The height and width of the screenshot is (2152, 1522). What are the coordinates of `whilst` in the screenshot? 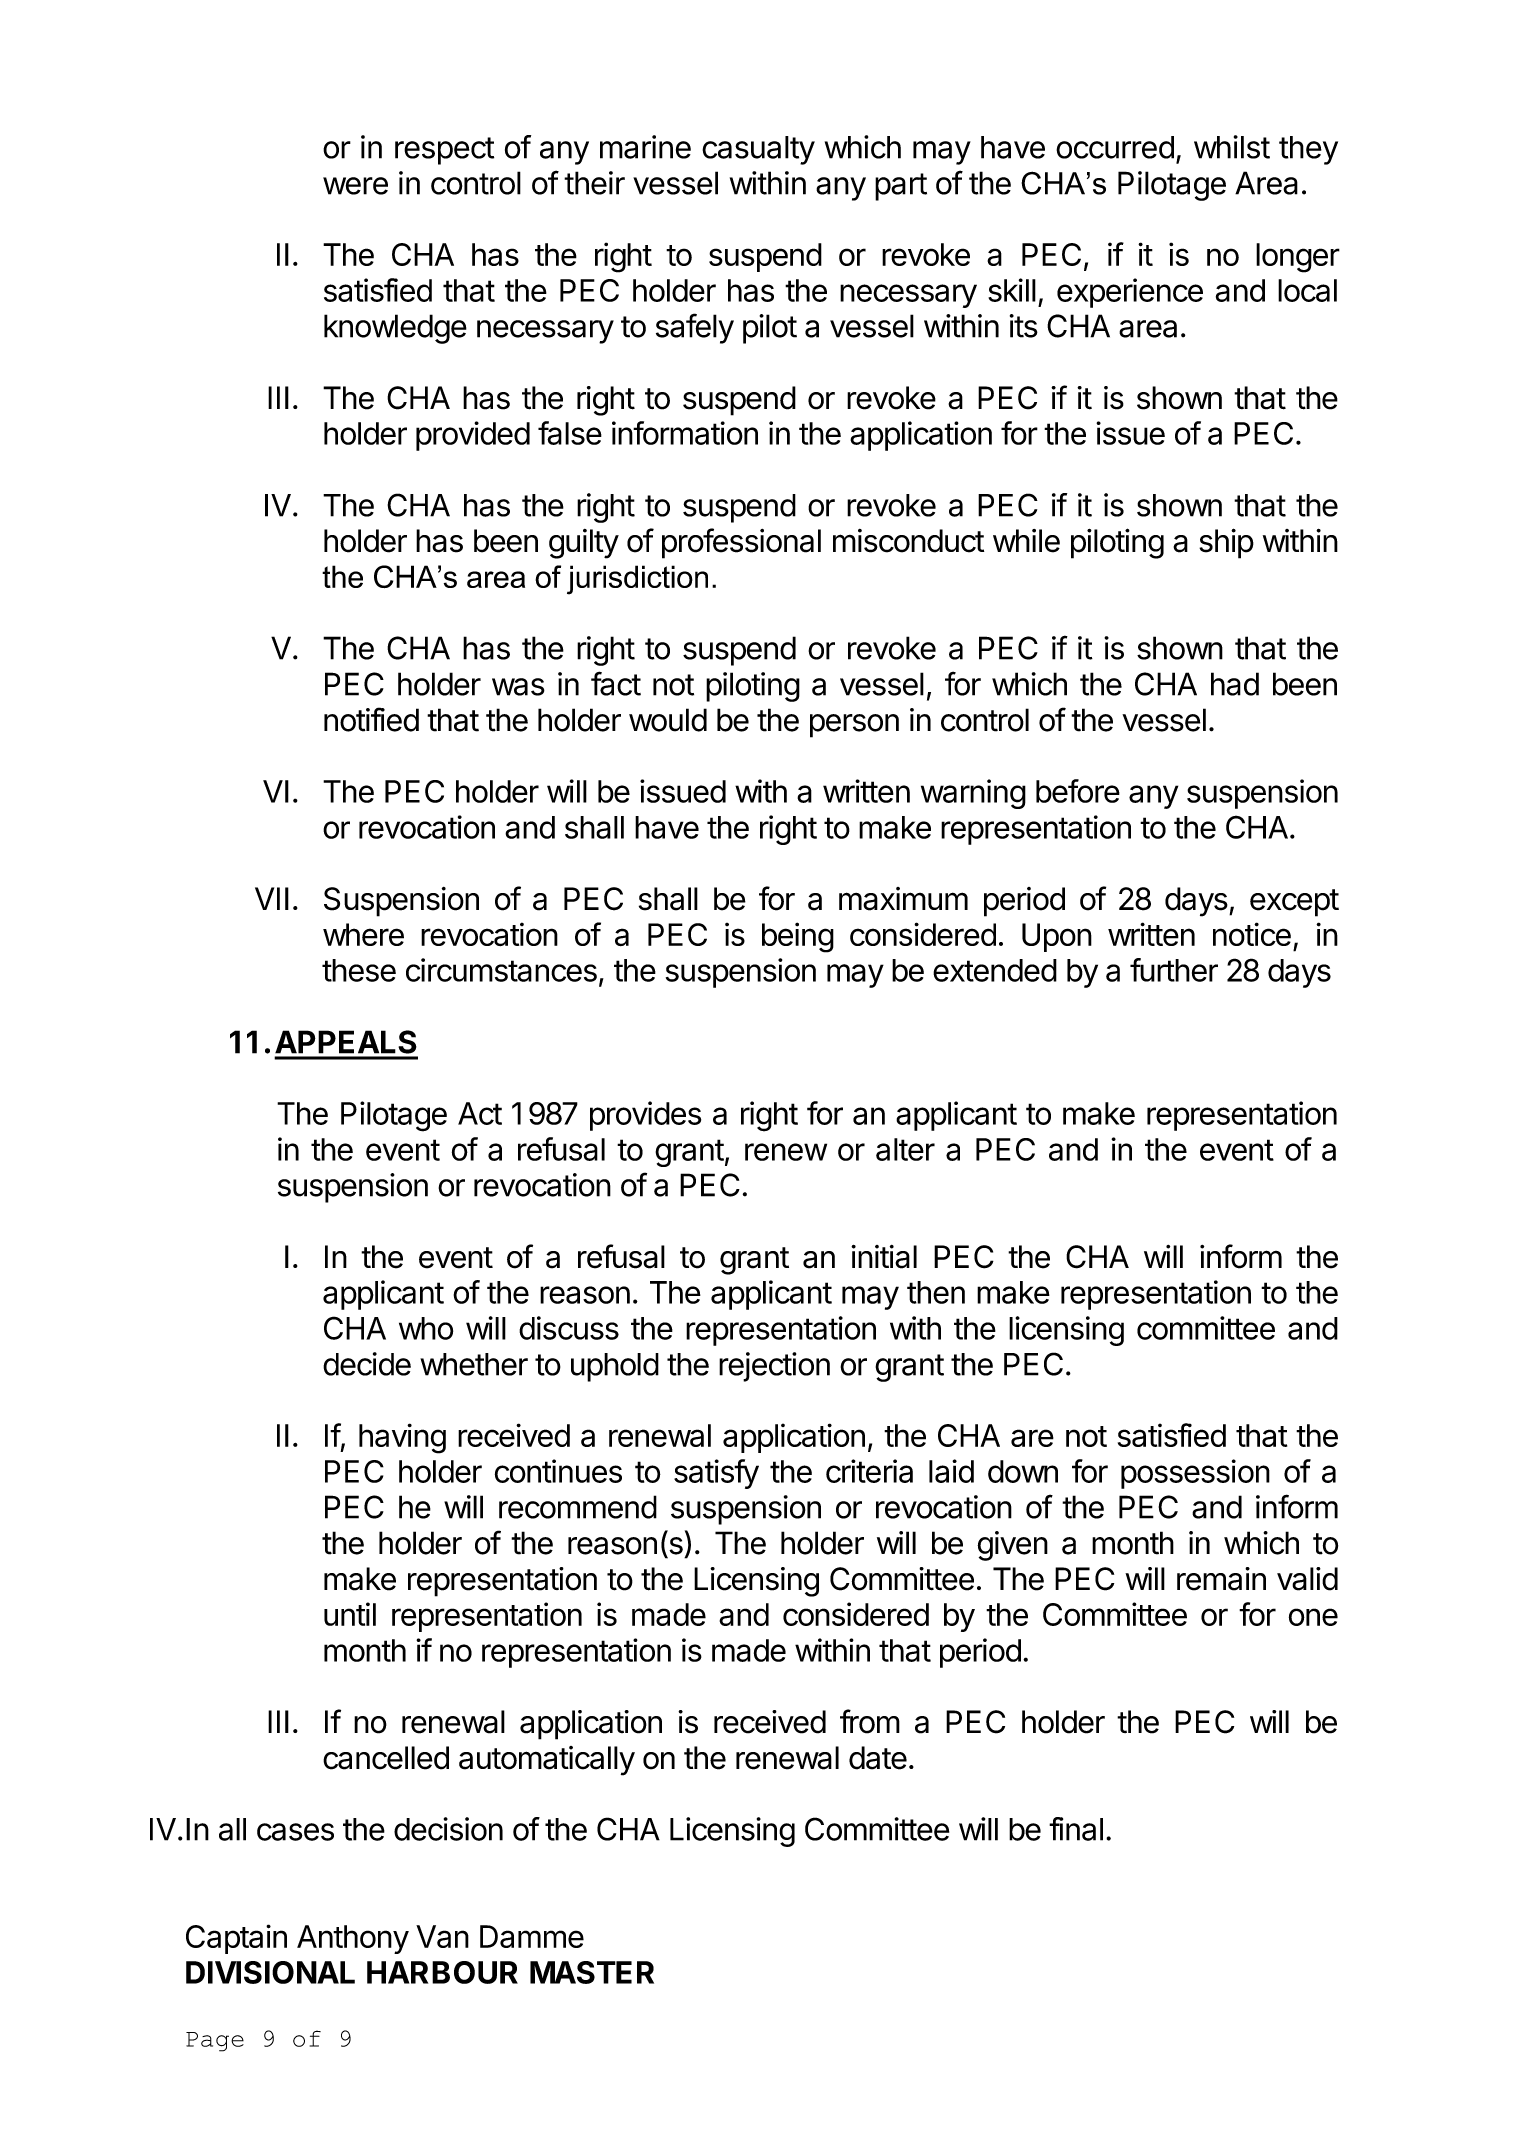 It's located at (1232, 147).
